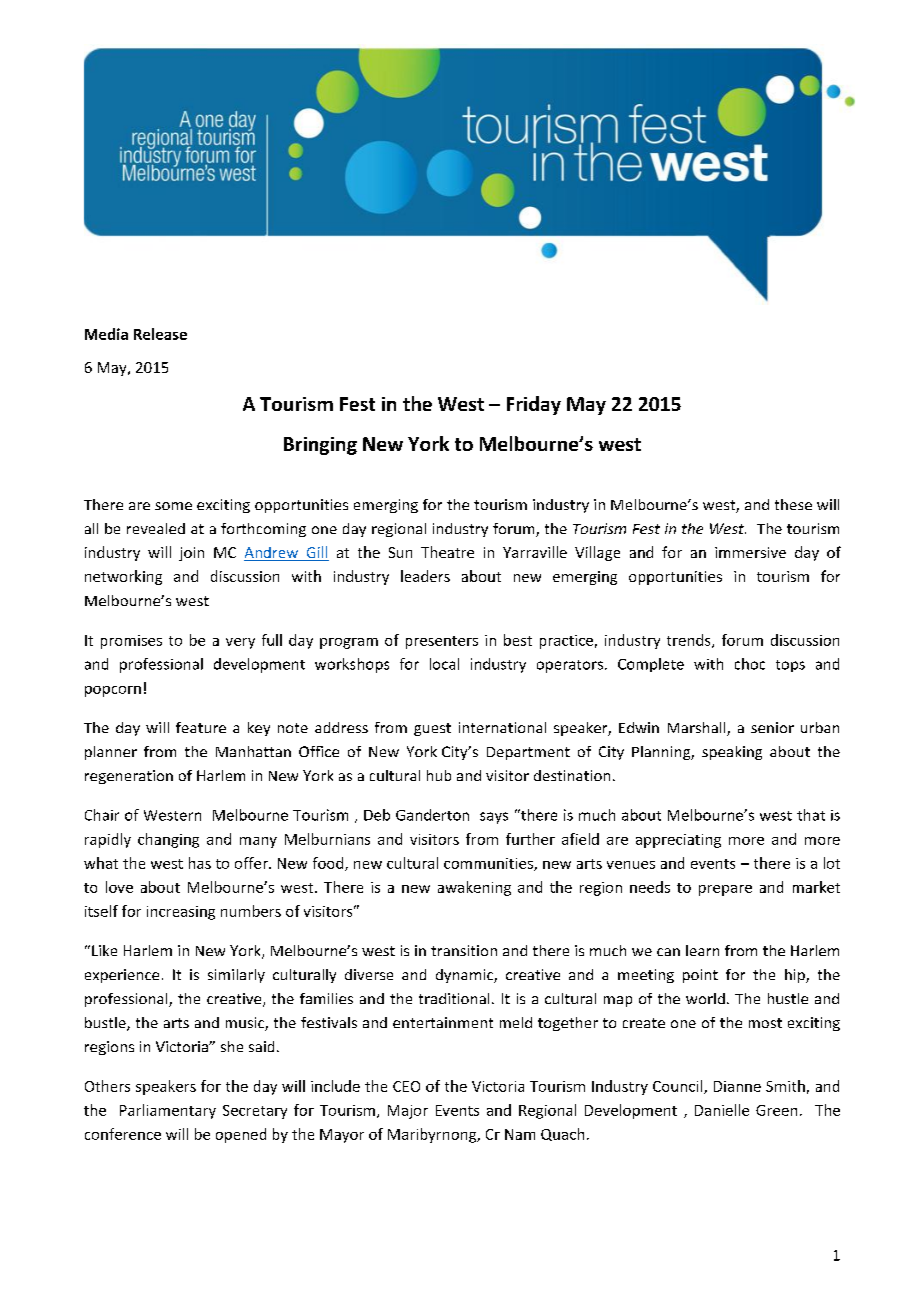 Image resolution: width=924 pixels, height=1308 pixels. What do you see at coordinates (489, 864) in the screenshot?
I see `communities` at bounding box center [489, 864].
